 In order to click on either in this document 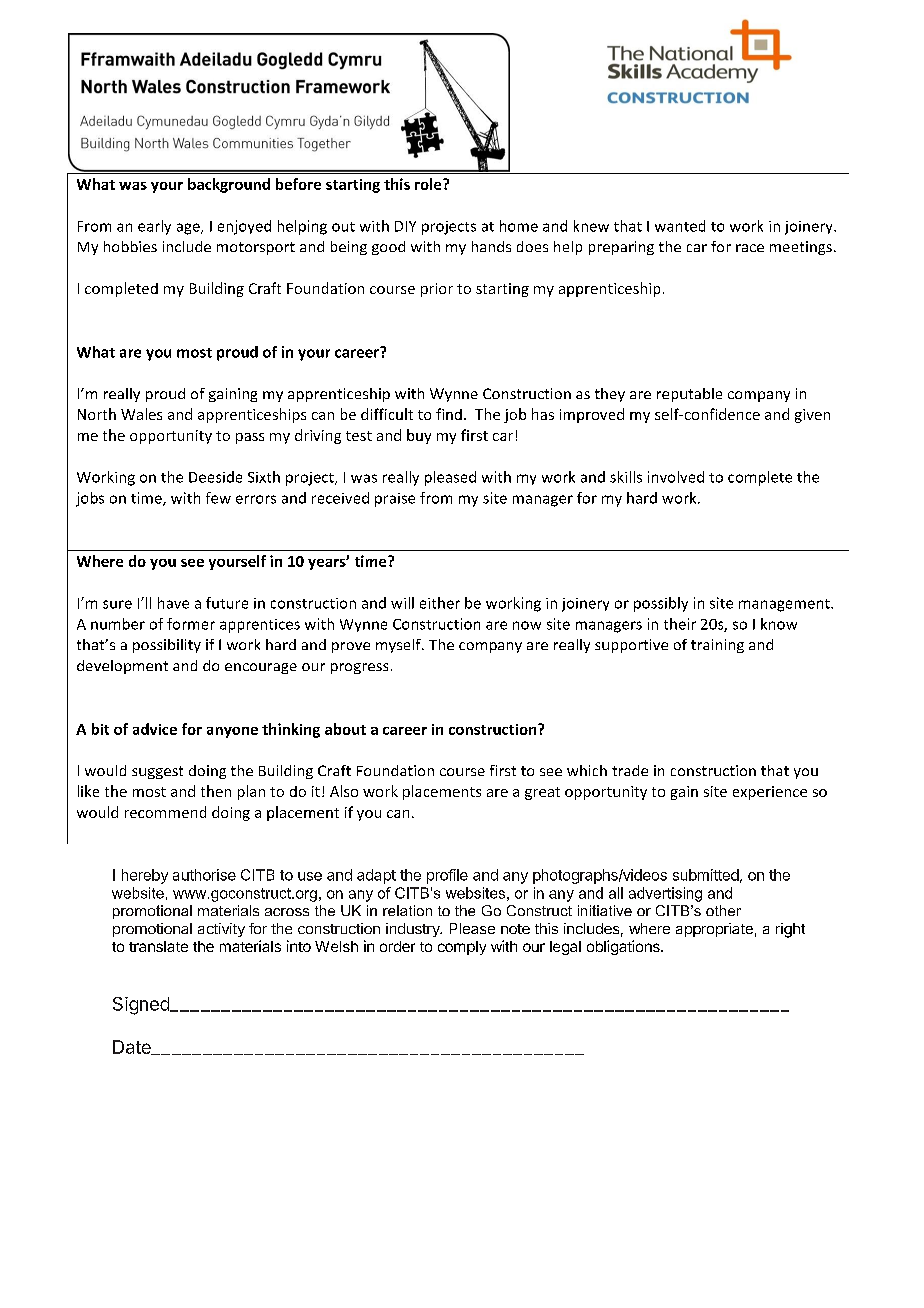, I will do `click(440, 603)`.
